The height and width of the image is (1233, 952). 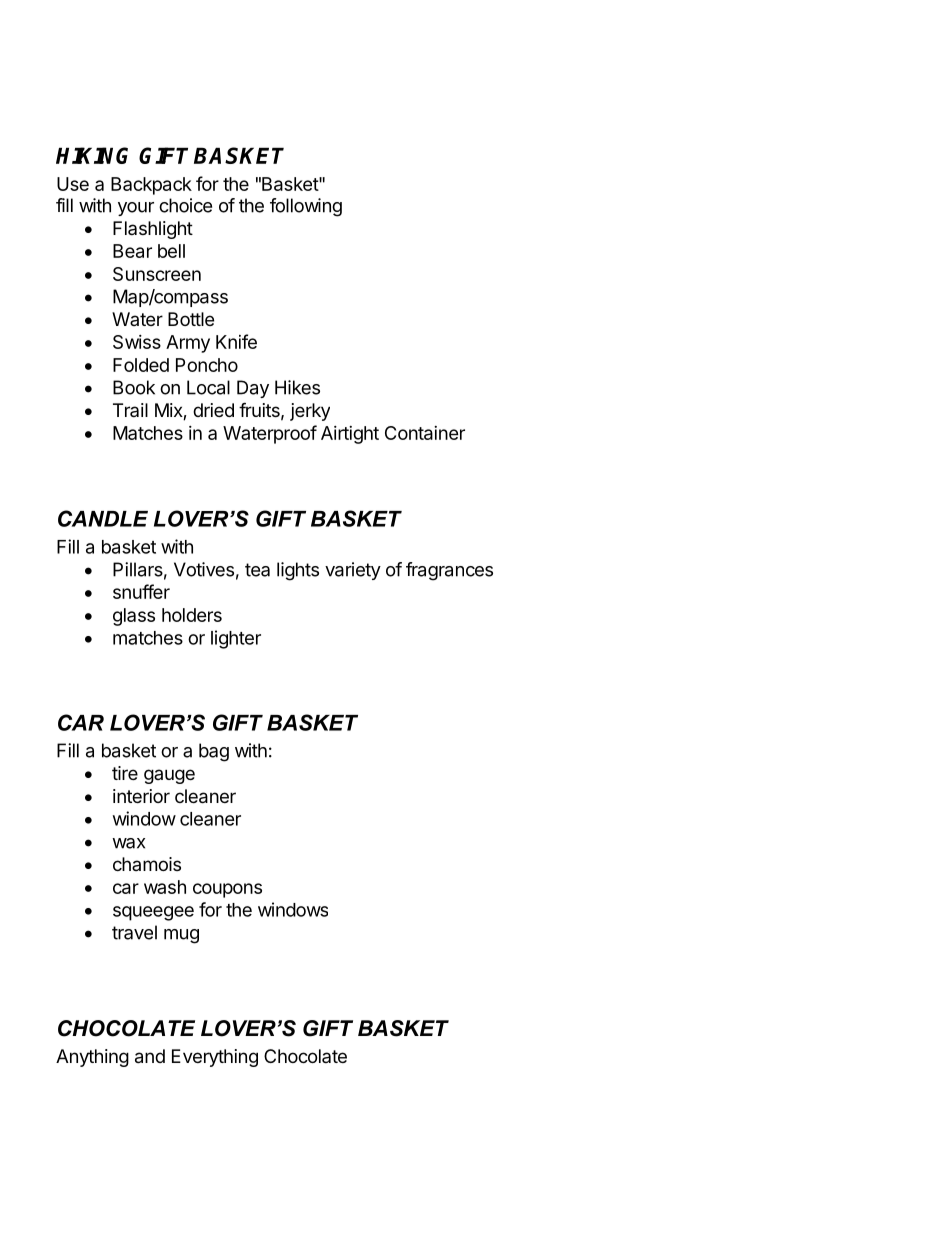 I want to click on Hikes, so click(x=297, y=387).
